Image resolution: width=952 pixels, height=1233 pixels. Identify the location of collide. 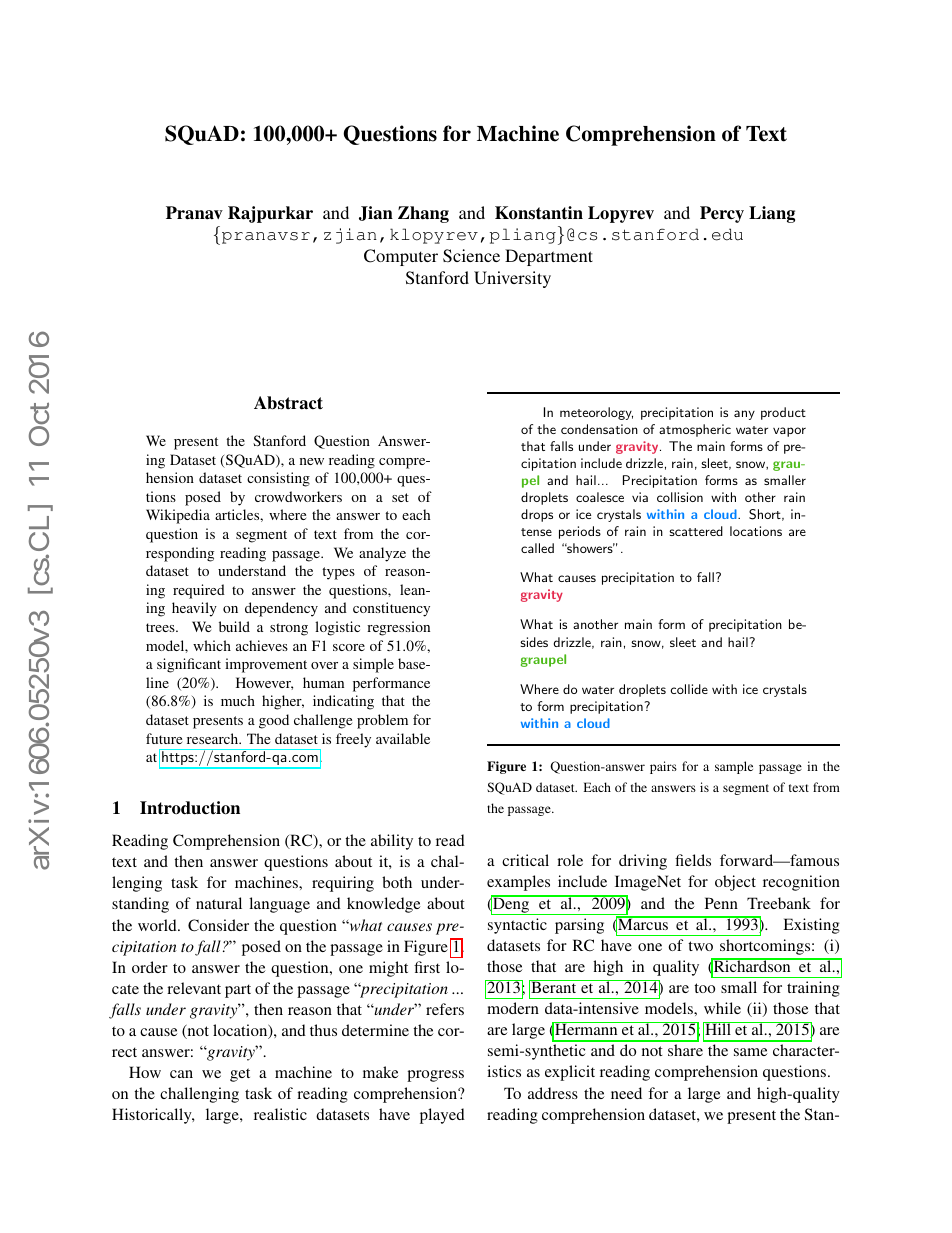
(689, 689).
